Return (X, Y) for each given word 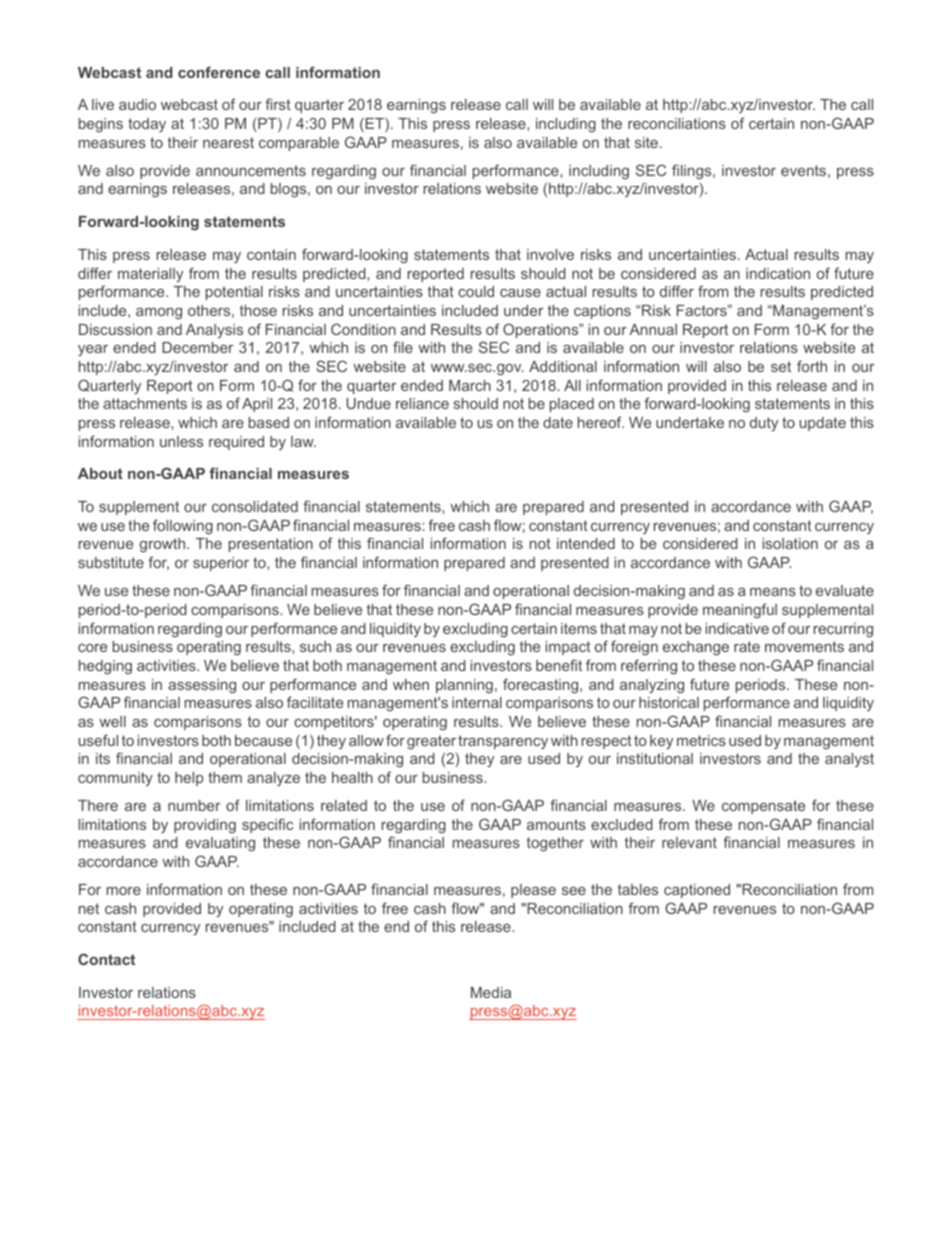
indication (778, 273)
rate (747, 646)
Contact (106, 959)
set (781, 366)
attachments (145, 403)
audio (137, 104)
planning (464, 686)
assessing (202, 686)
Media (491, 992)
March (470, 385)
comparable (299, 144)
